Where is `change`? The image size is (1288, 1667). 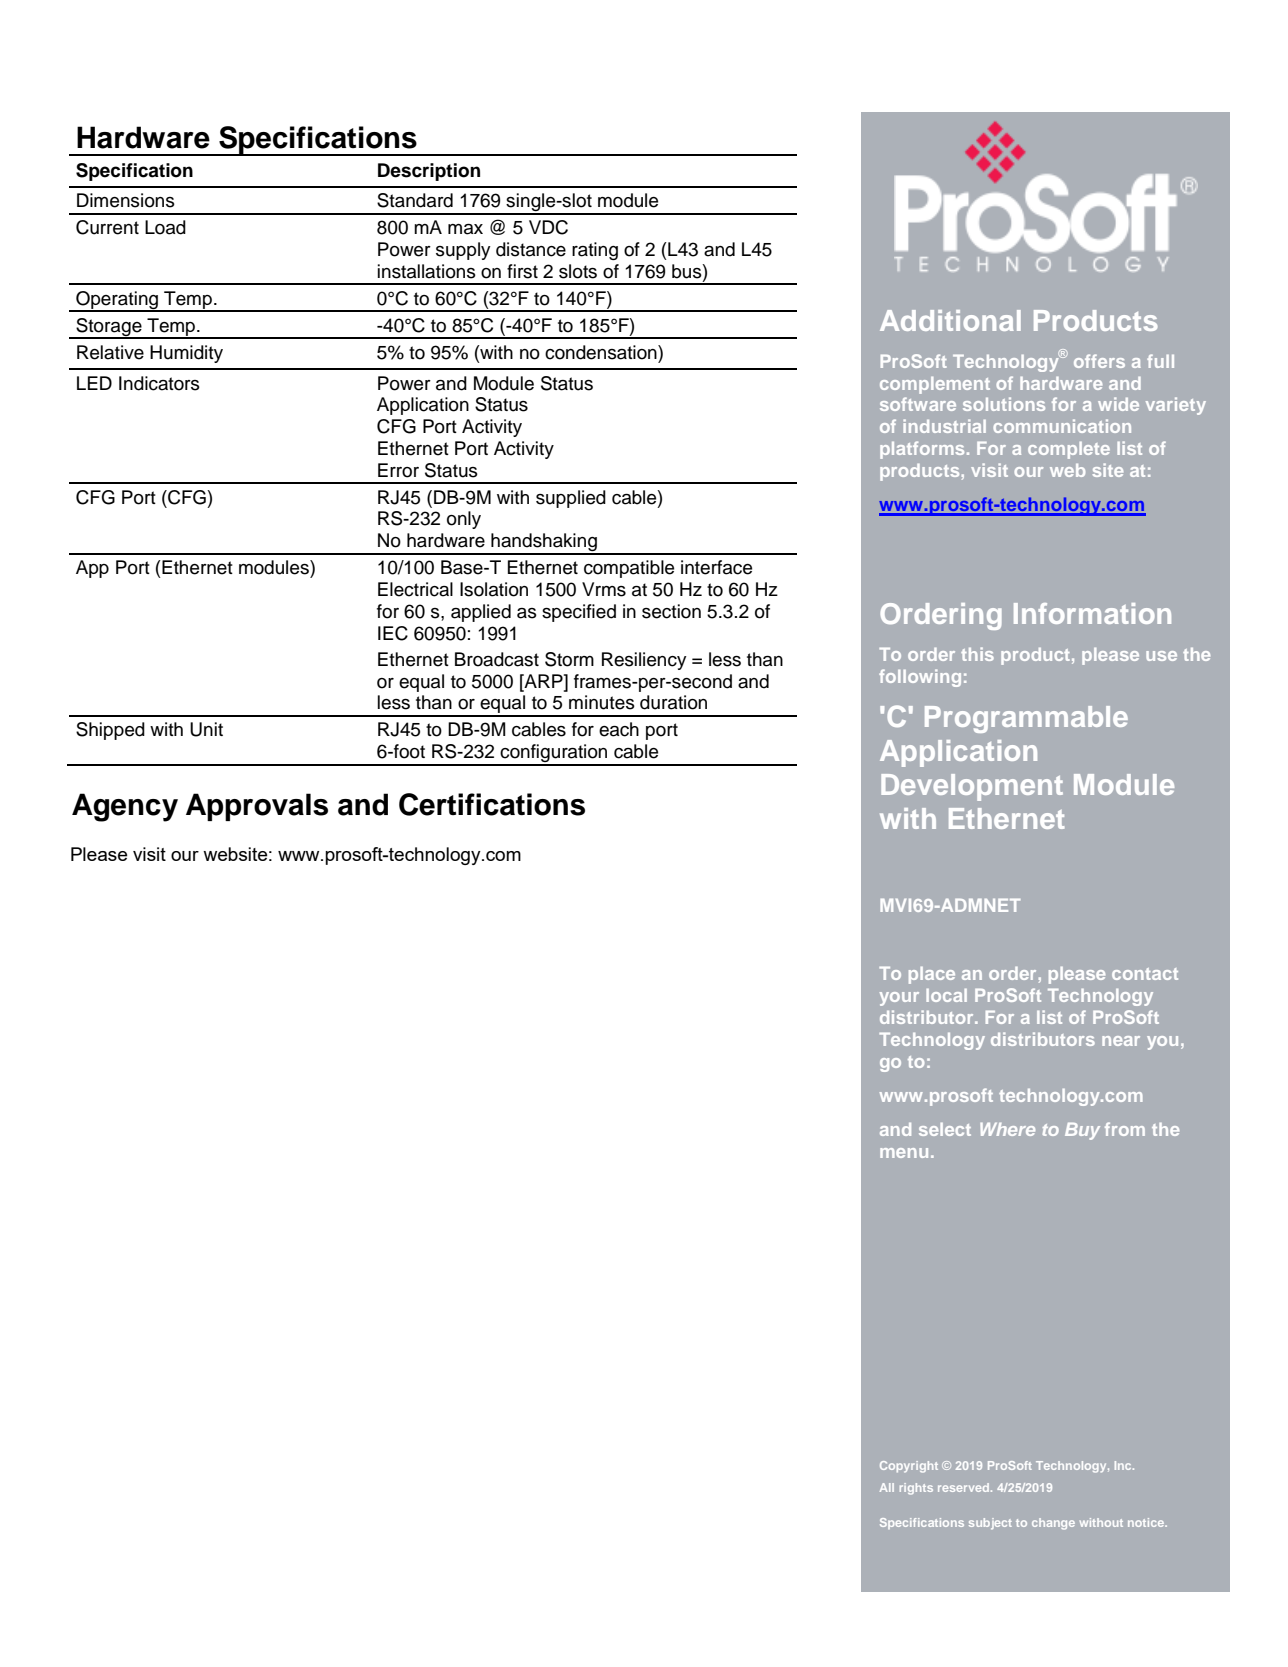
change is located at coordinates (1053, 1524).
